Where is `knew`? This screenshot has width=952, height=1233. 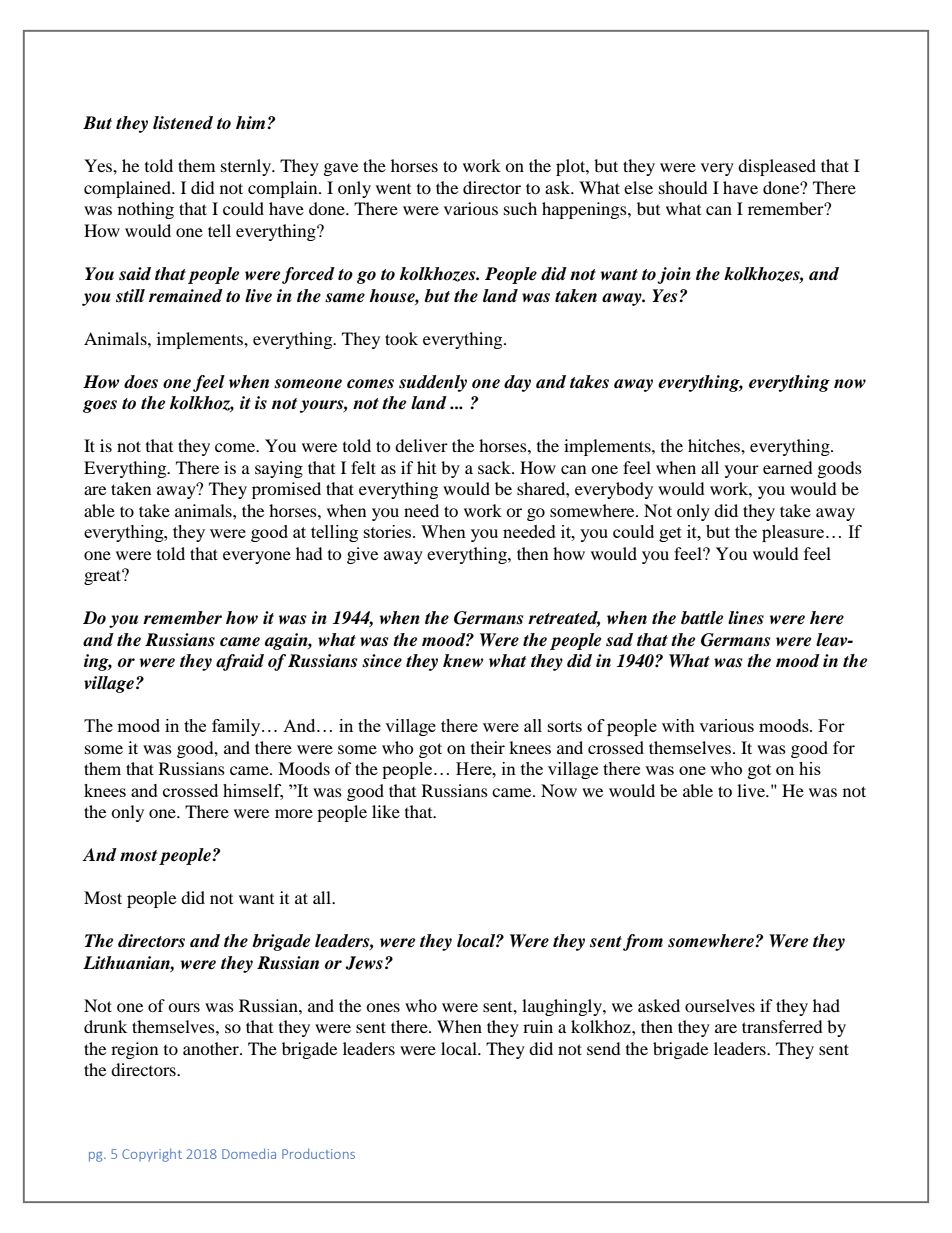 knew is located at coordinates (463, 661).
